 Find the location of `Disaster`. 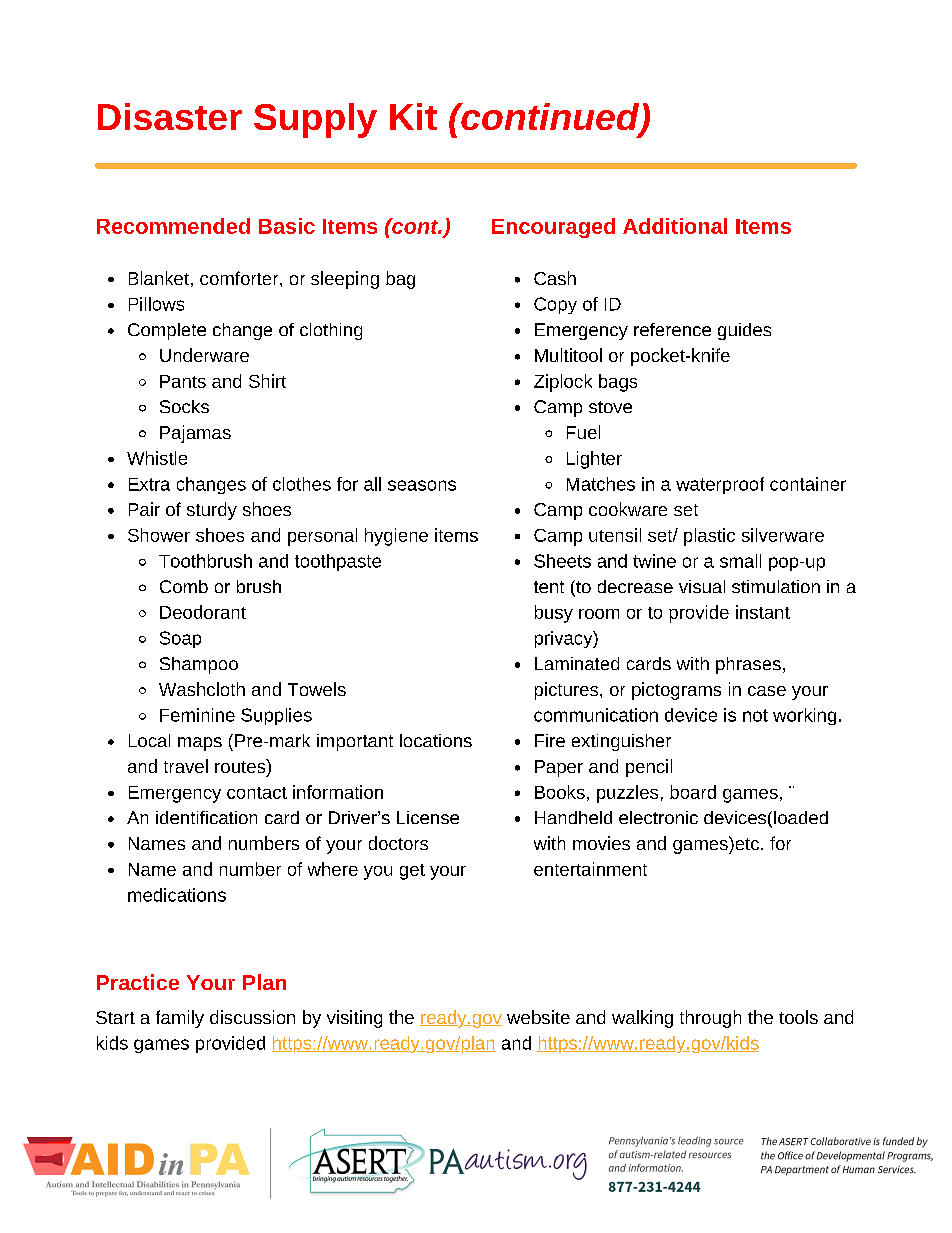

Disaster is located at coordinates (170, 116).
